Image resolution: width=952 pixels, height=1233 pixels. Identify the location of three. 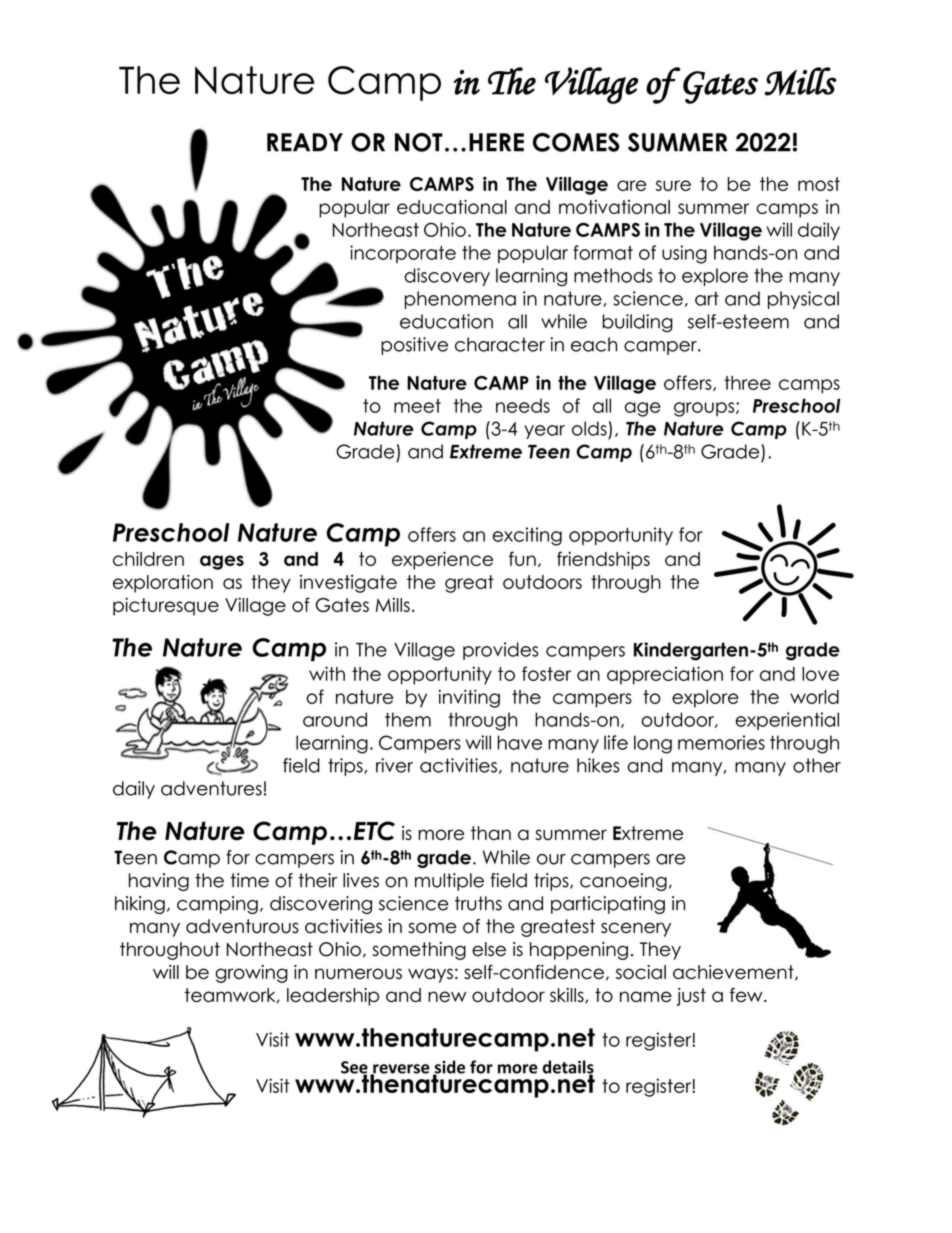
(747, 383).
